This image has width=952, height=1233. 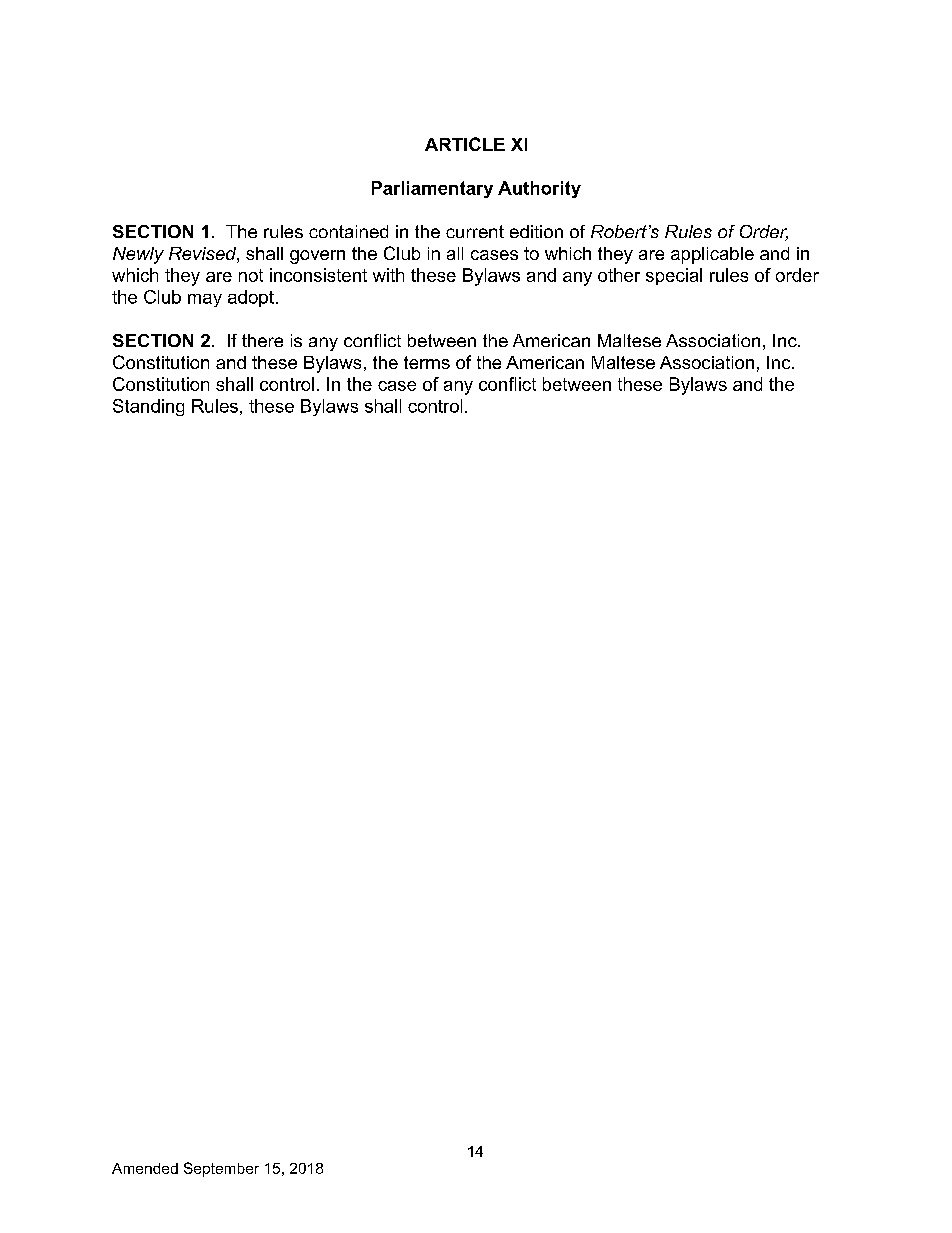 What do you see at coordinates (674, 276) in the image?
I see `special` at bounding box center [674, 276].
